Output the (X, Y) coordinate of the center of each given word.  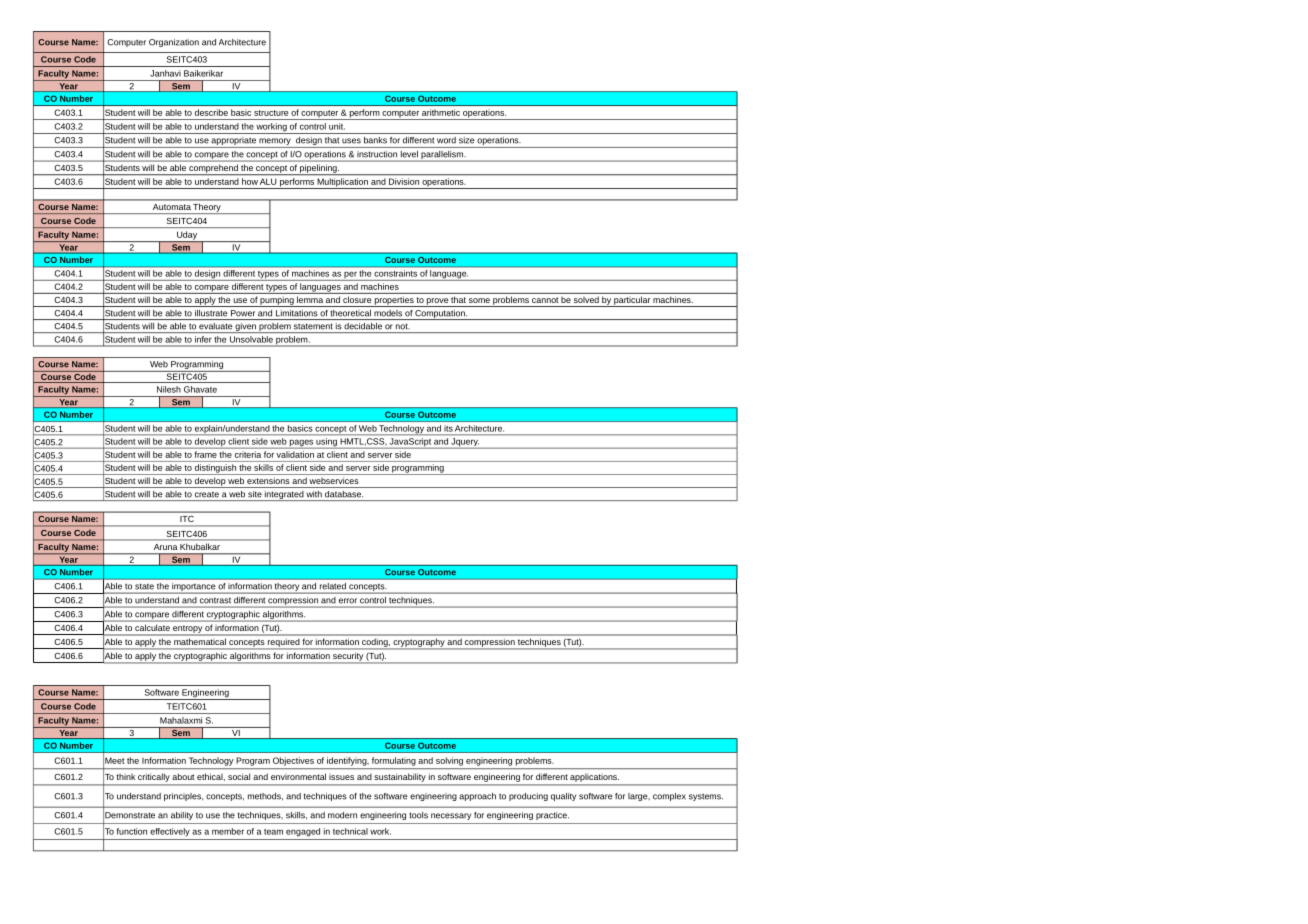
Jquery (464, 443)
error (348, 600)
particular (632, 301)
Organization (174, 43)
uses (351, 141)
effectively (170, 832)
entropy (187, 629)
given (245, 328)
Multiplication (342, 183)
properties (394, 301)
